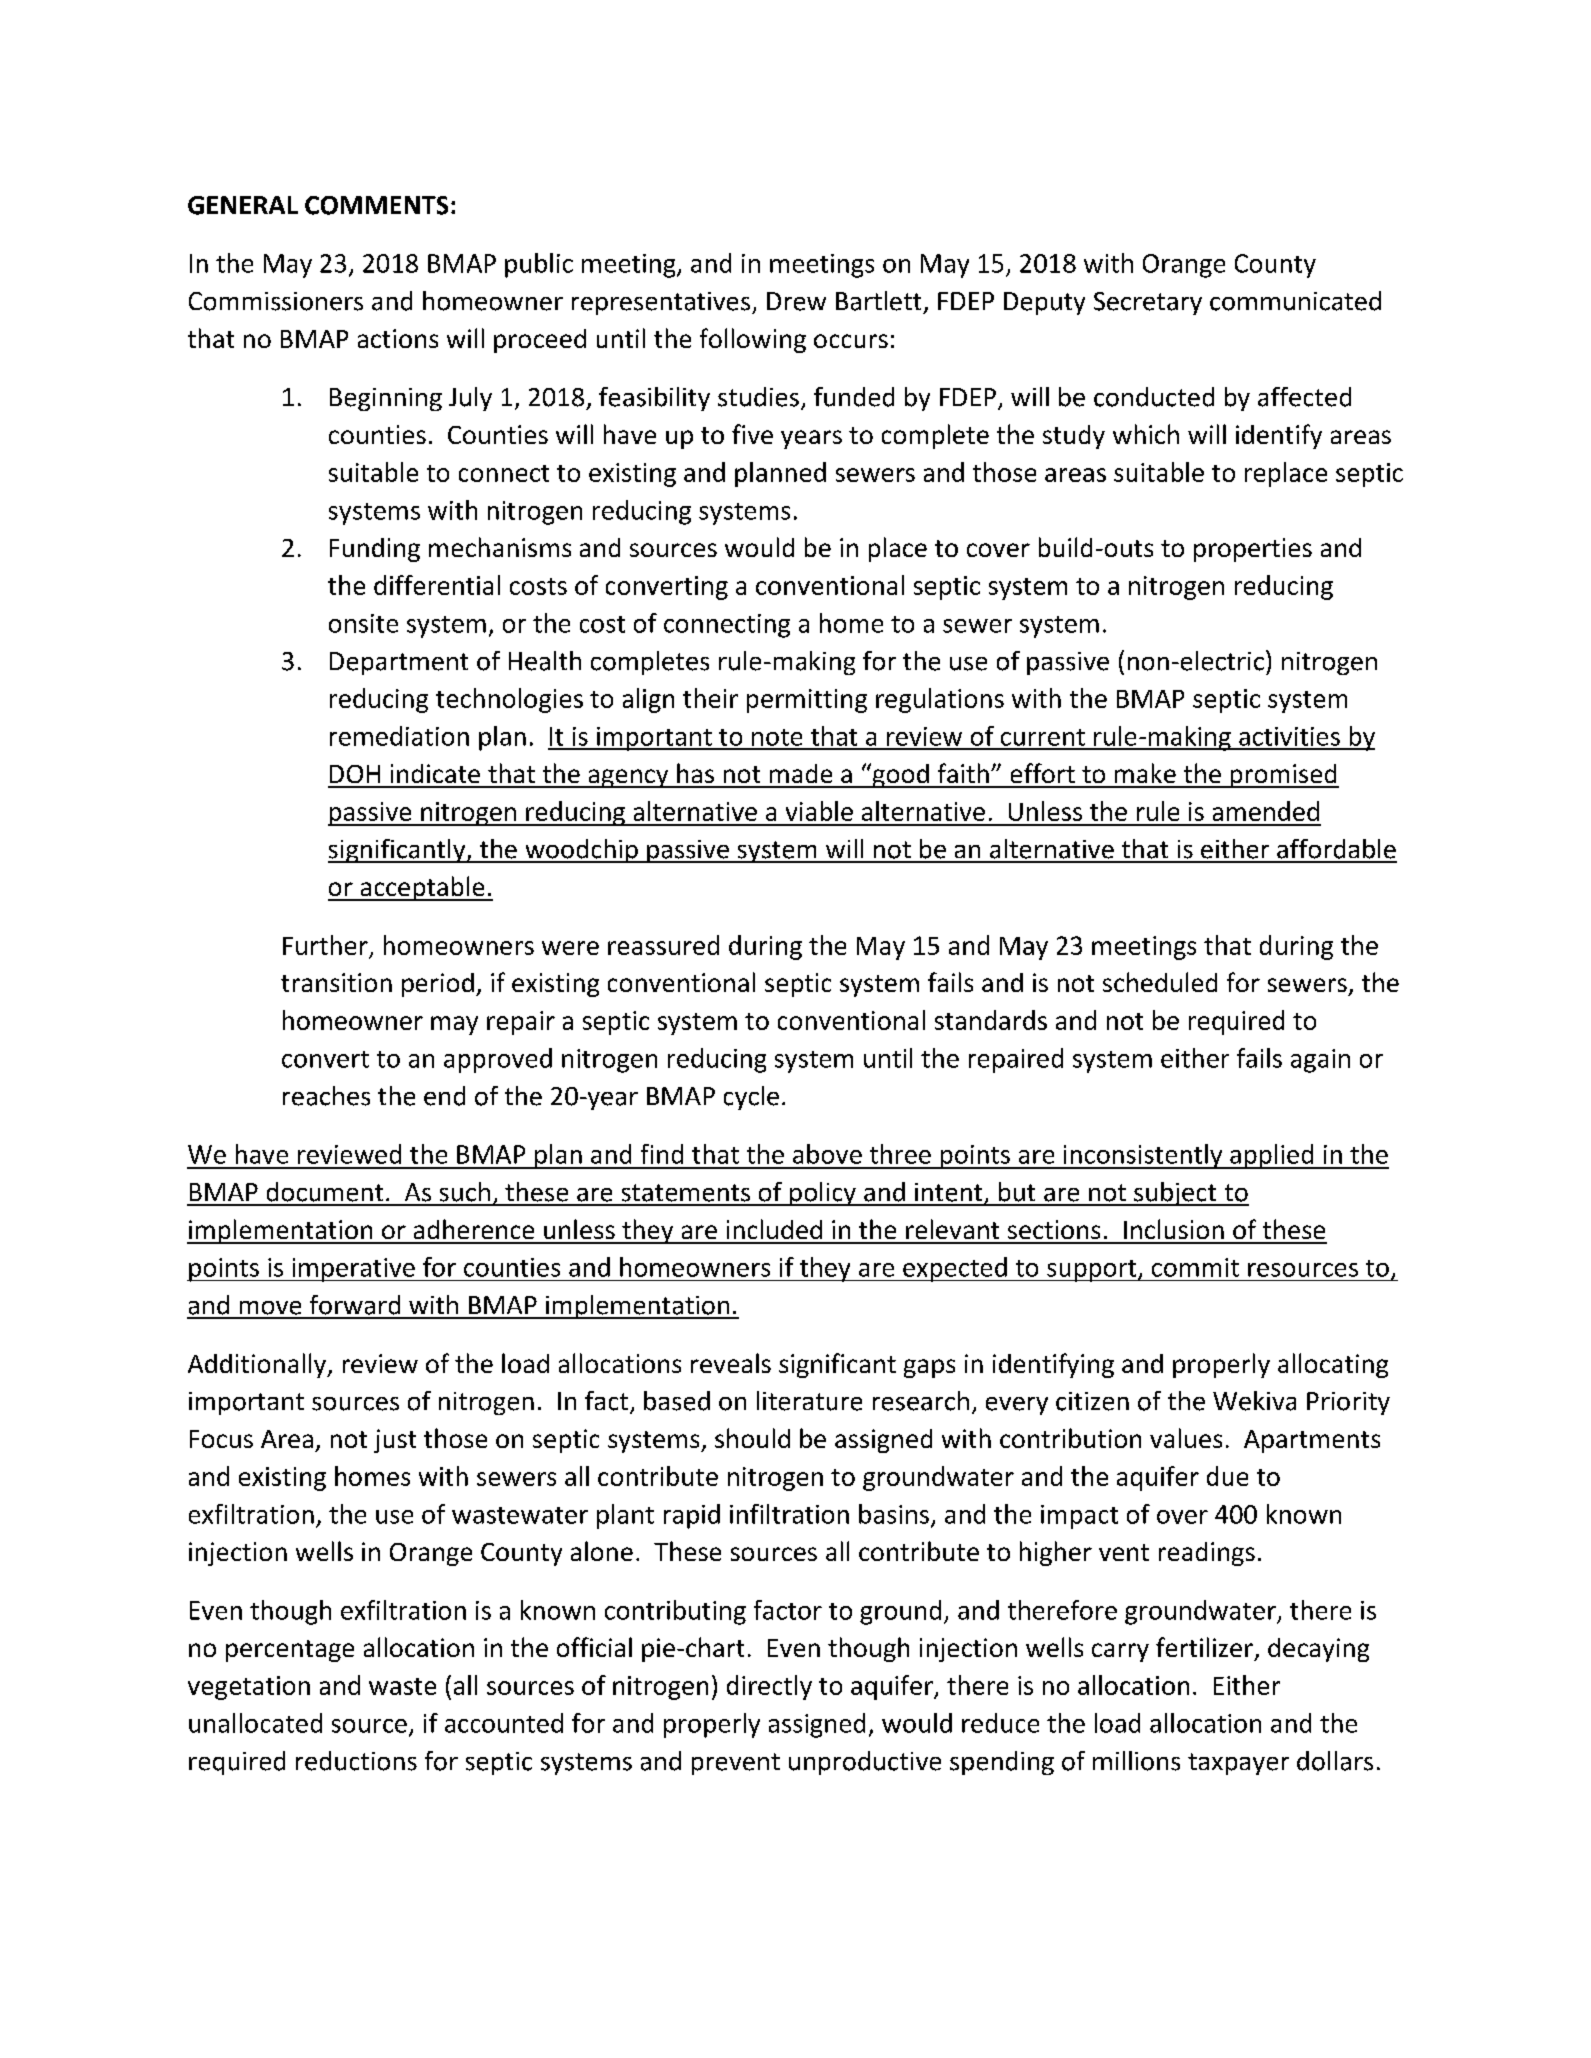  Describe the element at coordinates (356, 1761) in the screenshot. I see `reductions` at that location.
